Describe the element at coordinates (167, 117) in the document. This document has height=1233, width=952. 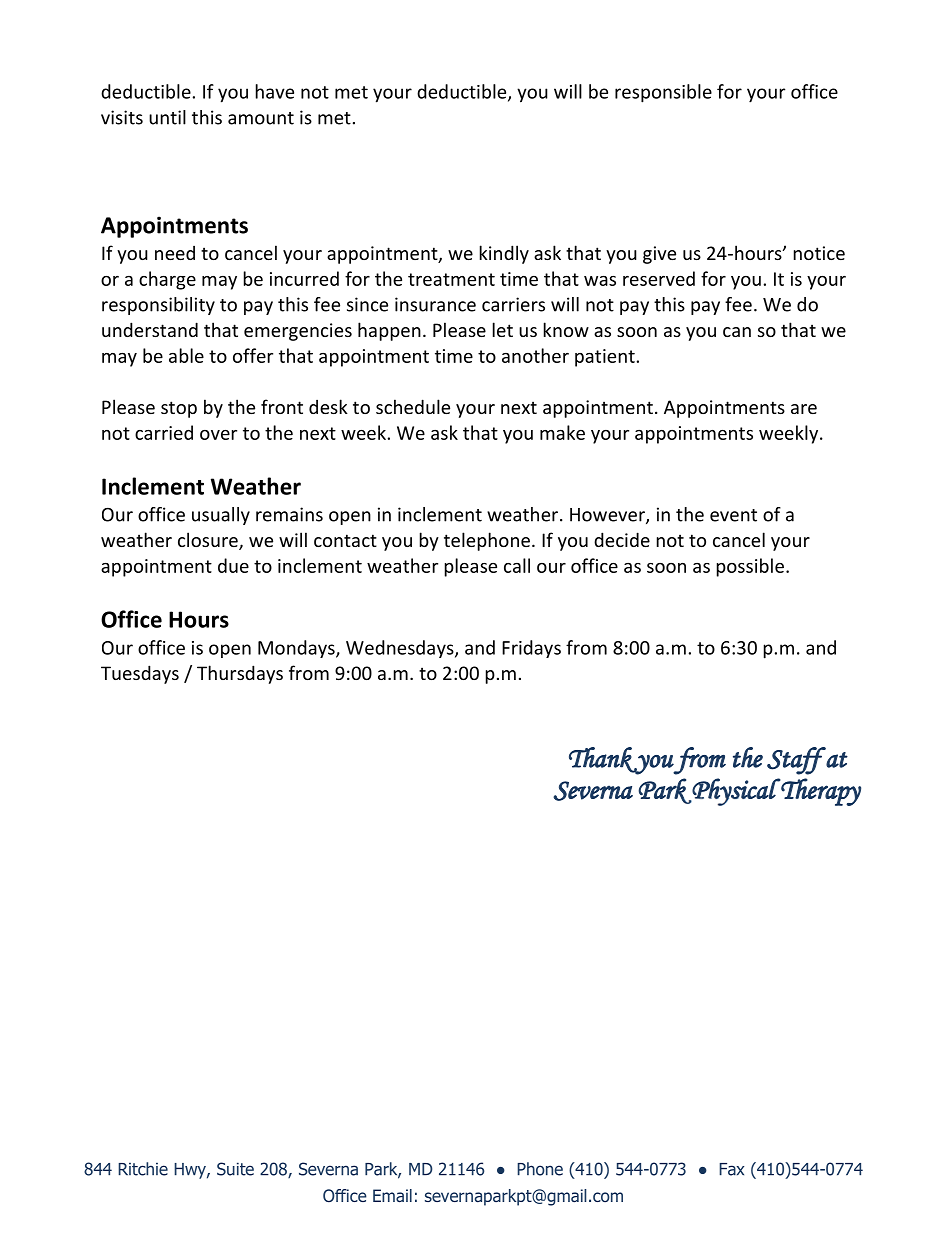
I see `until` at that location.
